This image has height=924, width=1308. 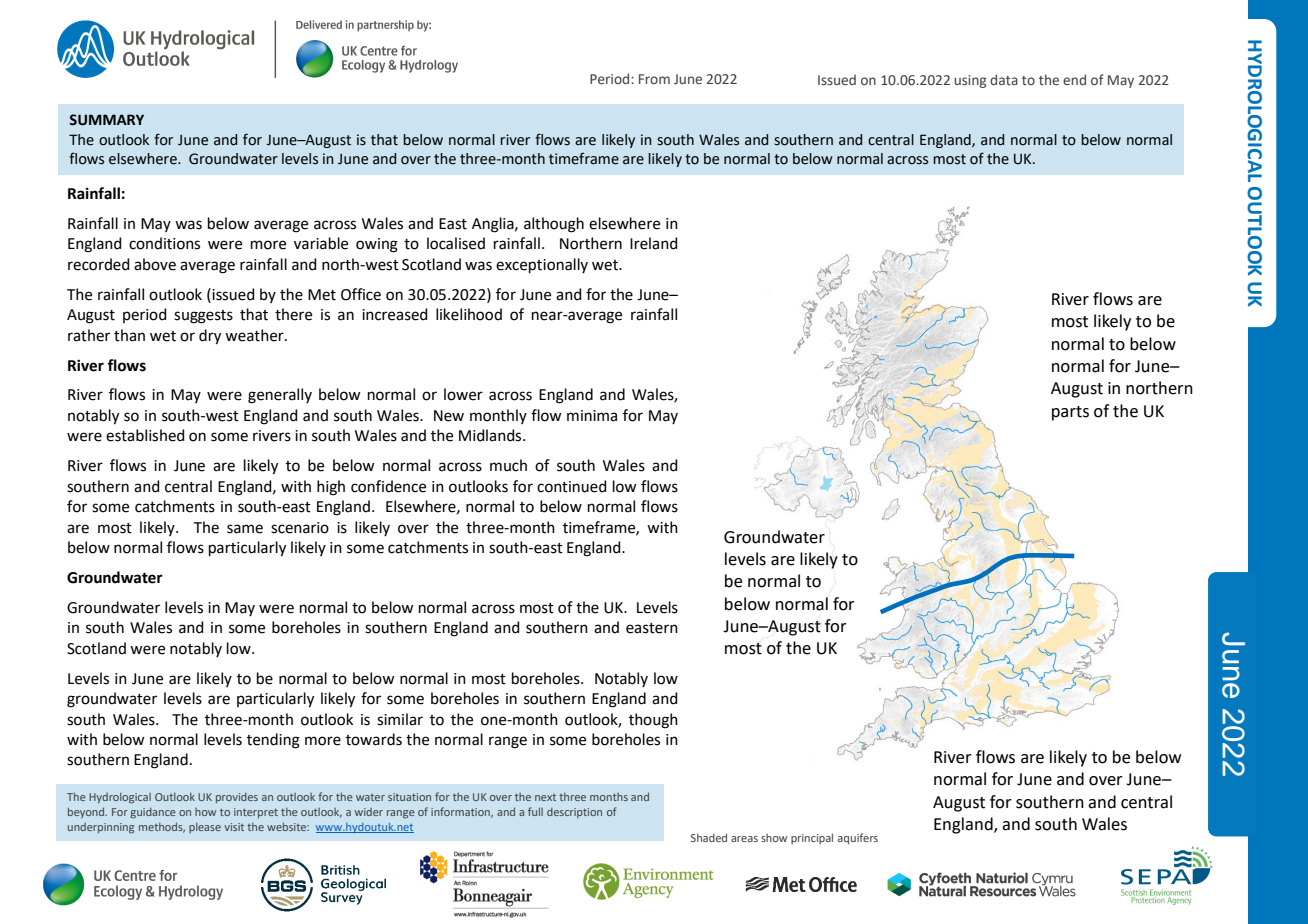 What do you see at coordinates (106, 120) in the image?
I see `SUMMARY` at bounding box center [106, 120].
